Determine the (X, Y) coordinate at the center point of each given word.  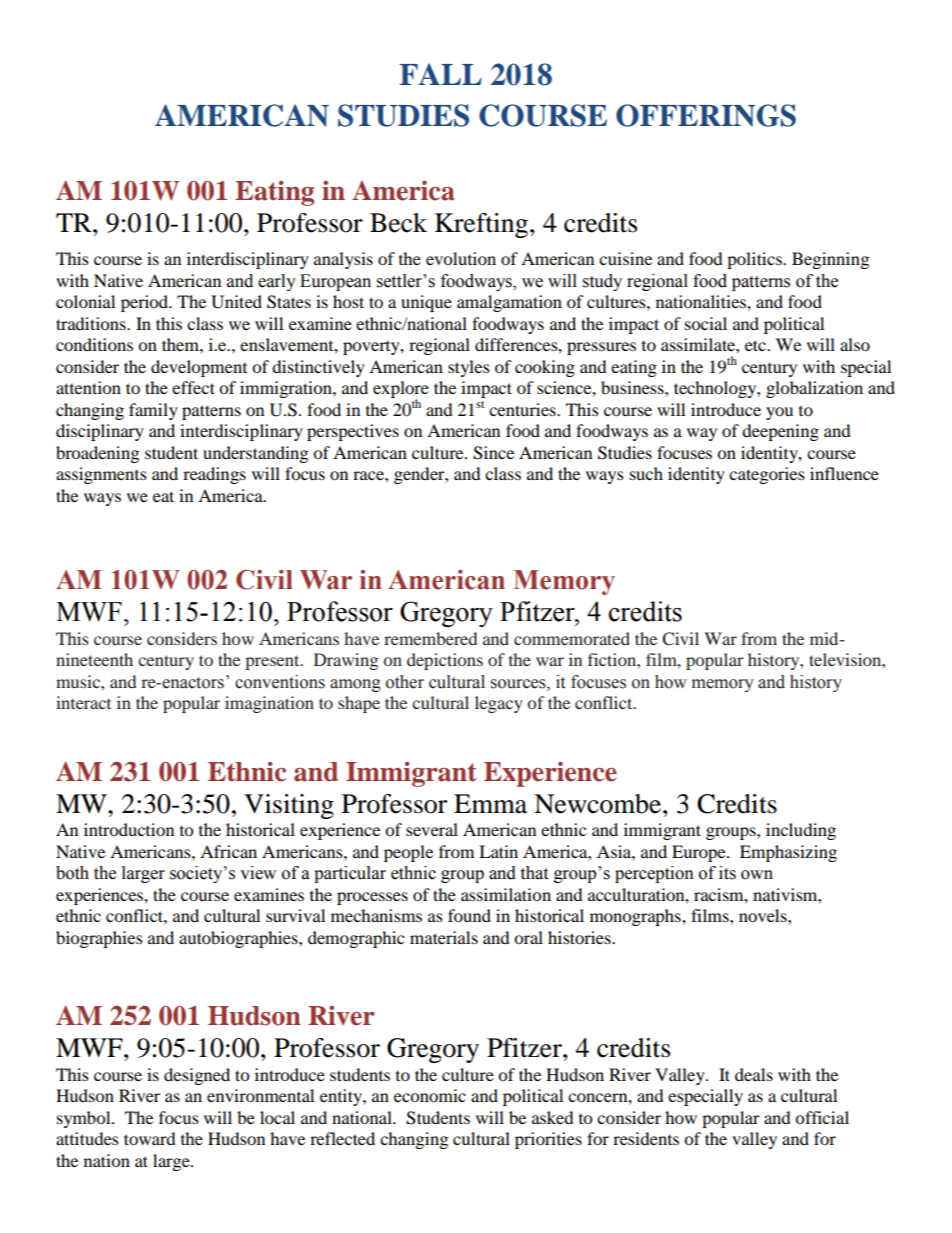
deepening (780, 432)
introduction (129, 829)
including (801, 831)
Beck (398, 223)
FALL (441, 74)
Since (493, 453)
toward (150, 1138)
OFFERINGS (706, 115)
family (153, 411)
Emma (490, 804)
